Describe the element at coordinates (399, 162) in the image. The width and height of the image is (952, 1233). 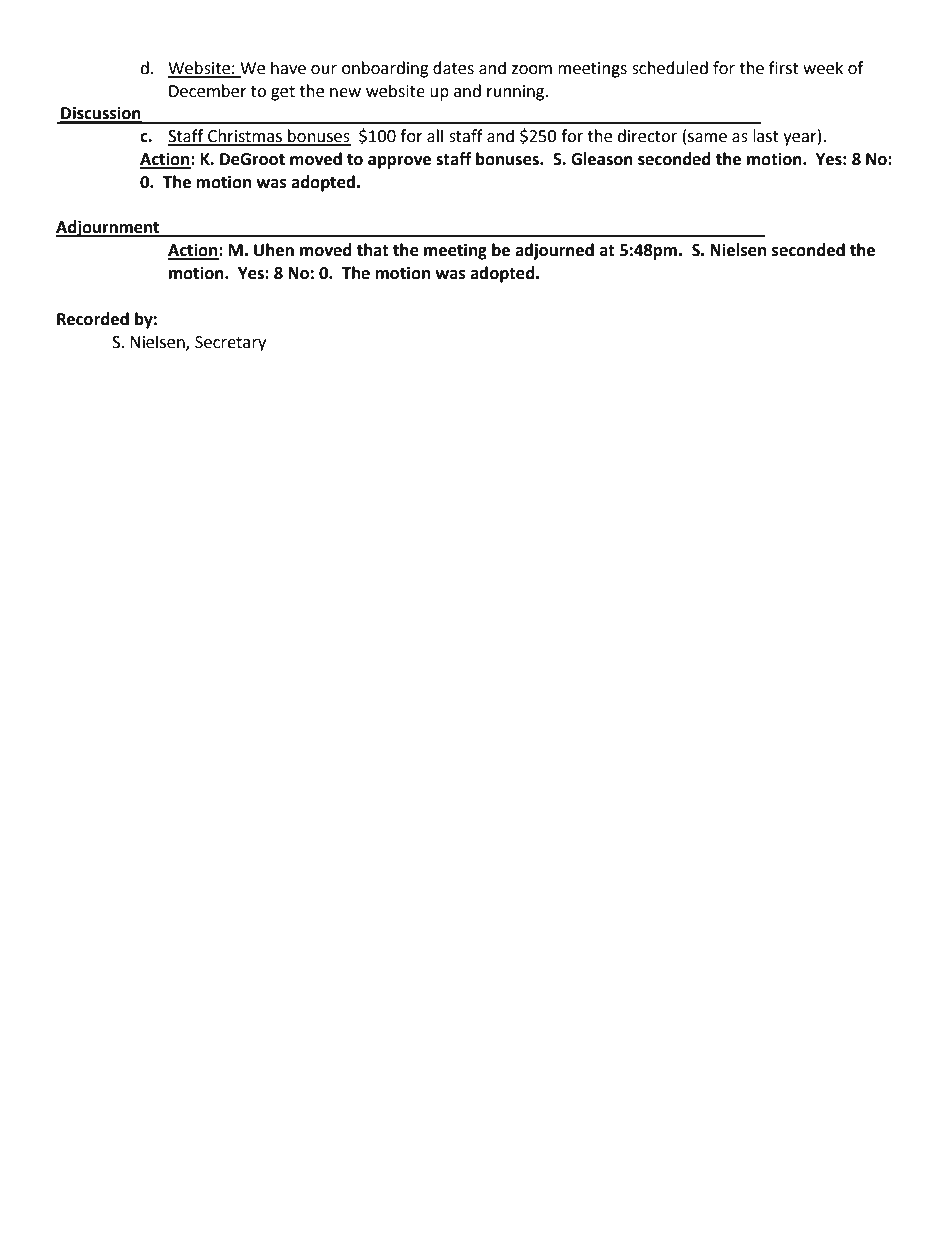
I see `approve` at that location.
